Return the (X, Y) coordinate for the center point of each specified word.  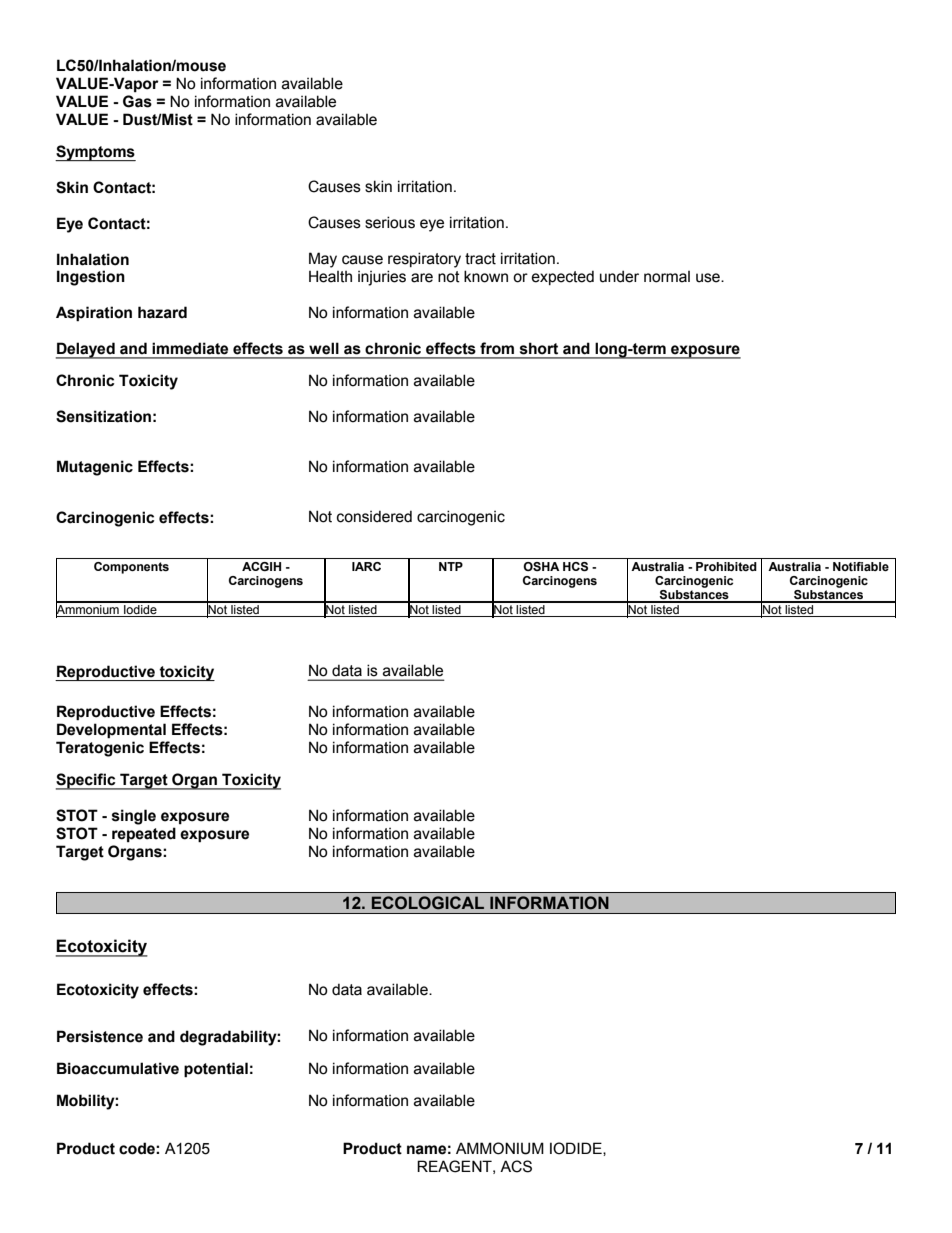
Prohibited (726, 566)
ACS (516, 1166)
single (134, 817)
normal (667, 277)
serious (390, 222)
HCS (575, 567)
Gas (137, 101)
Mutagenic (95, 468)
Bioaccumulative (118, 1068)
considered (374, 516)
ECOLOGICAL (428, 903)
